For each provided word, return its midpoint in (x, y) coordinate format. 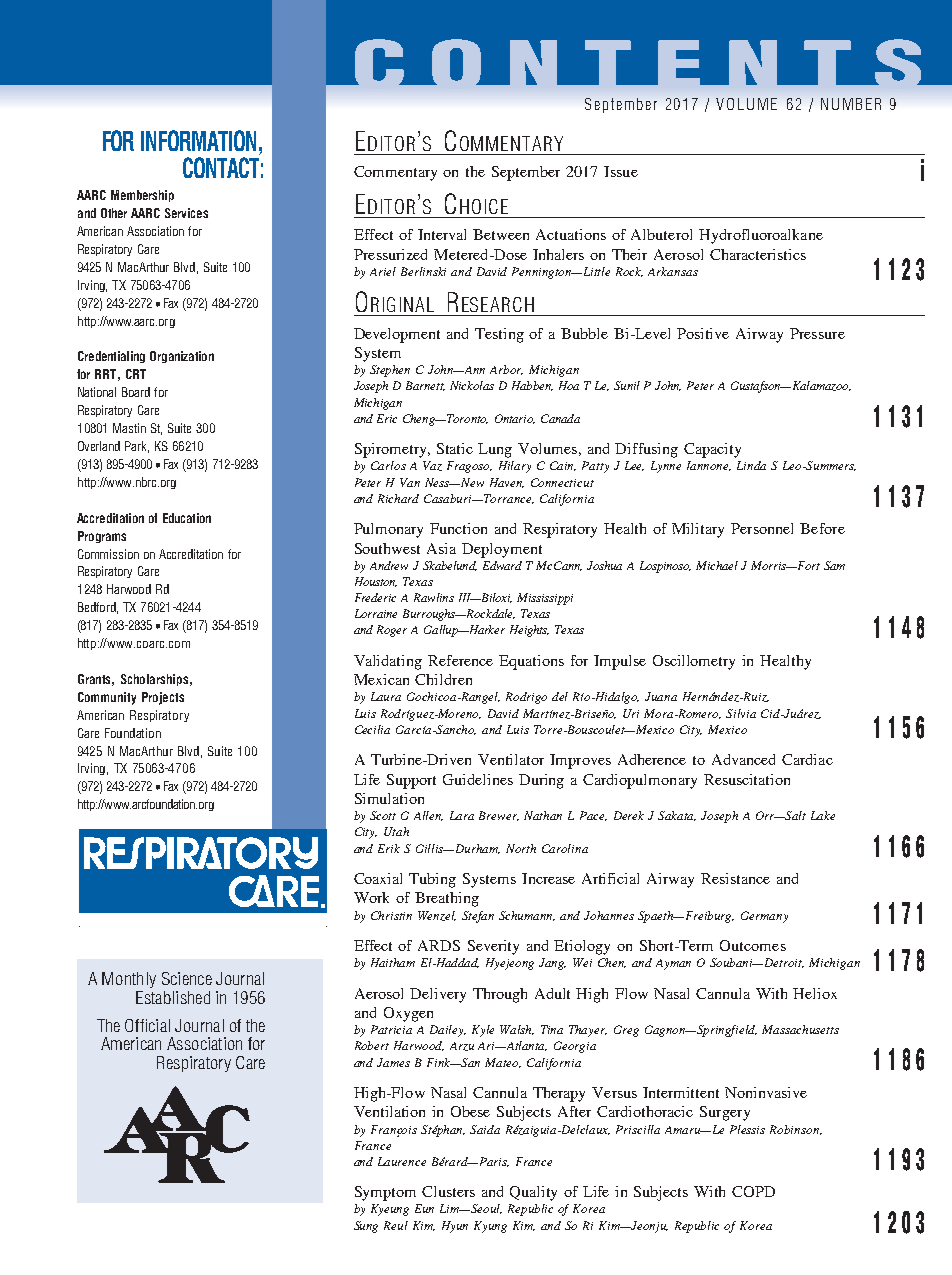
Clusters (448, 1191)
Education (187, 518)
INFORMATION (198, 140)
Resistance (735, 878)
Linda (751, 465)
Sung (366, 1227)
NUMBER (851, 104)
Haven (507, 483)
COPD (753, 1191)
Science (187, 978)
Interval (442, 234)
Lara (462, 815)
